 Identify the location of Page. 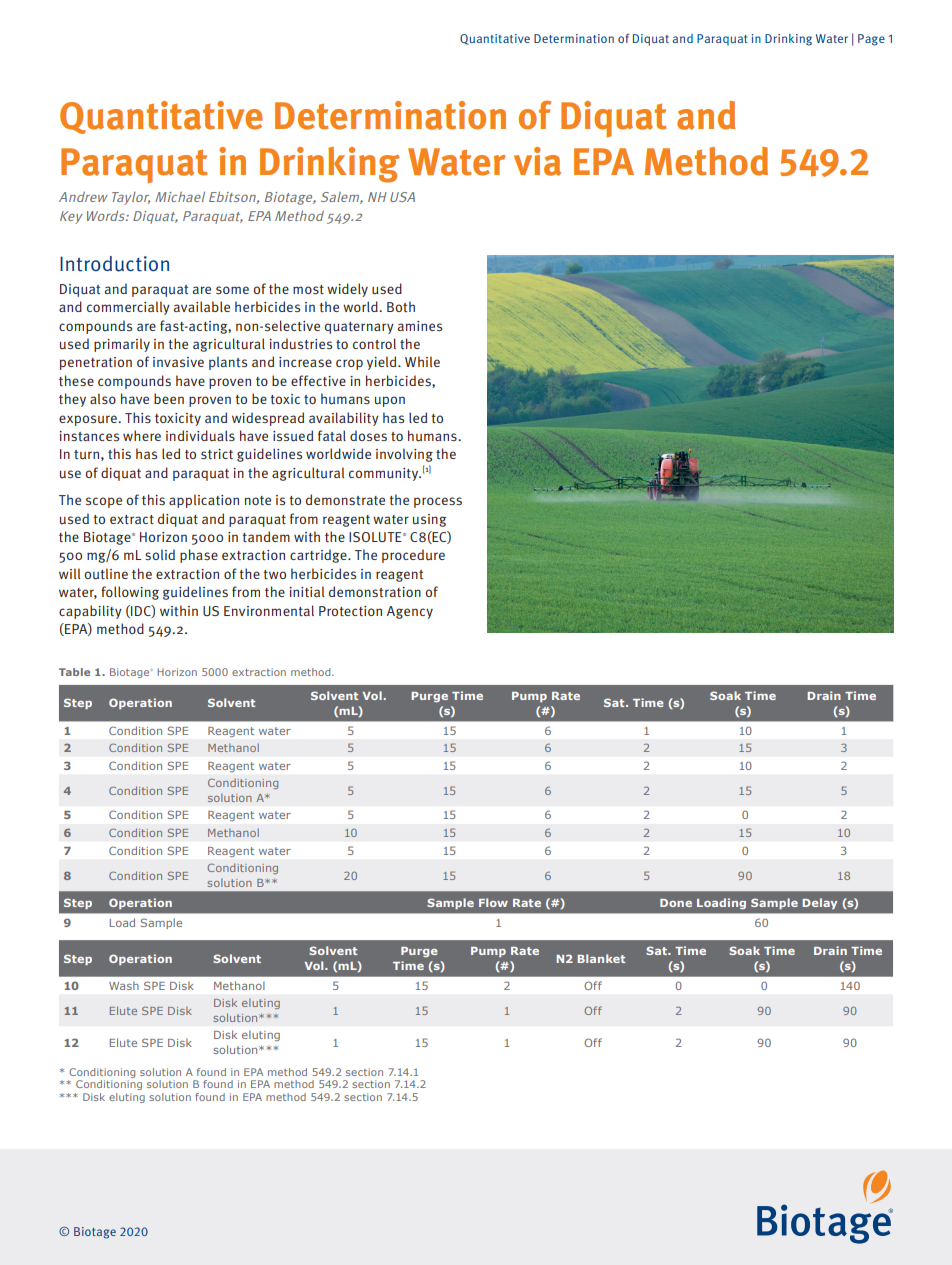
(871, 40).
